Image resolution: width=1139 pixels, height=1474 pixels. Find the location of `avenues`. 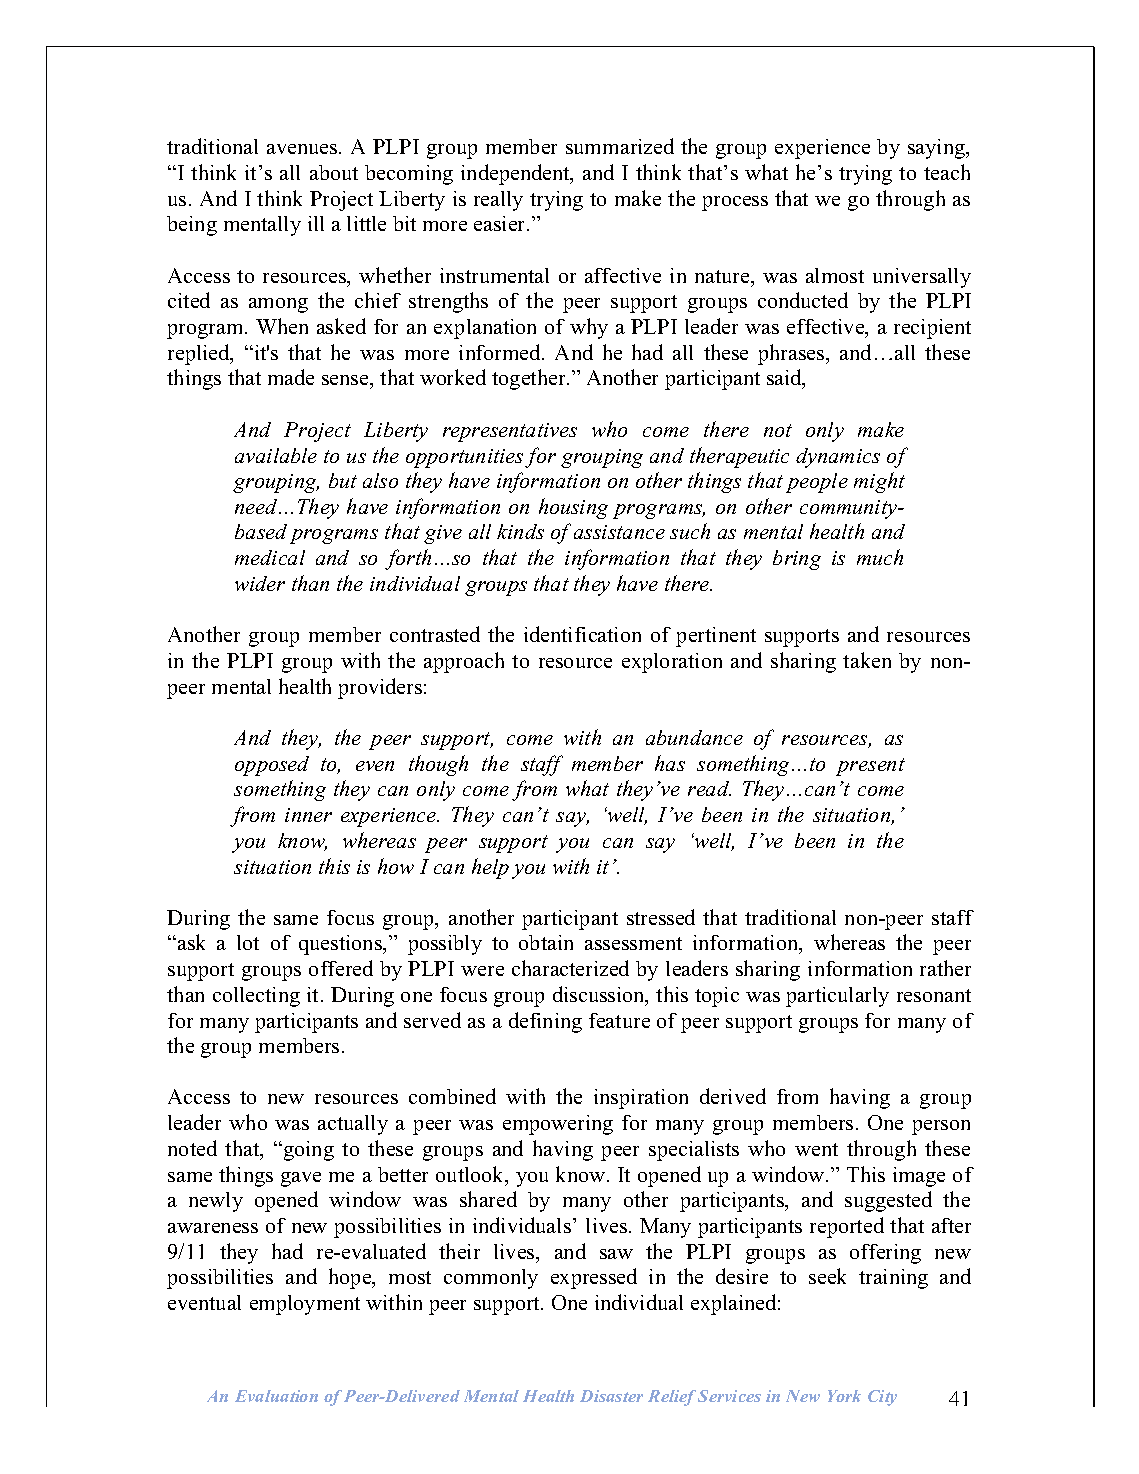

avenues is located at coordinates (303, 149).
